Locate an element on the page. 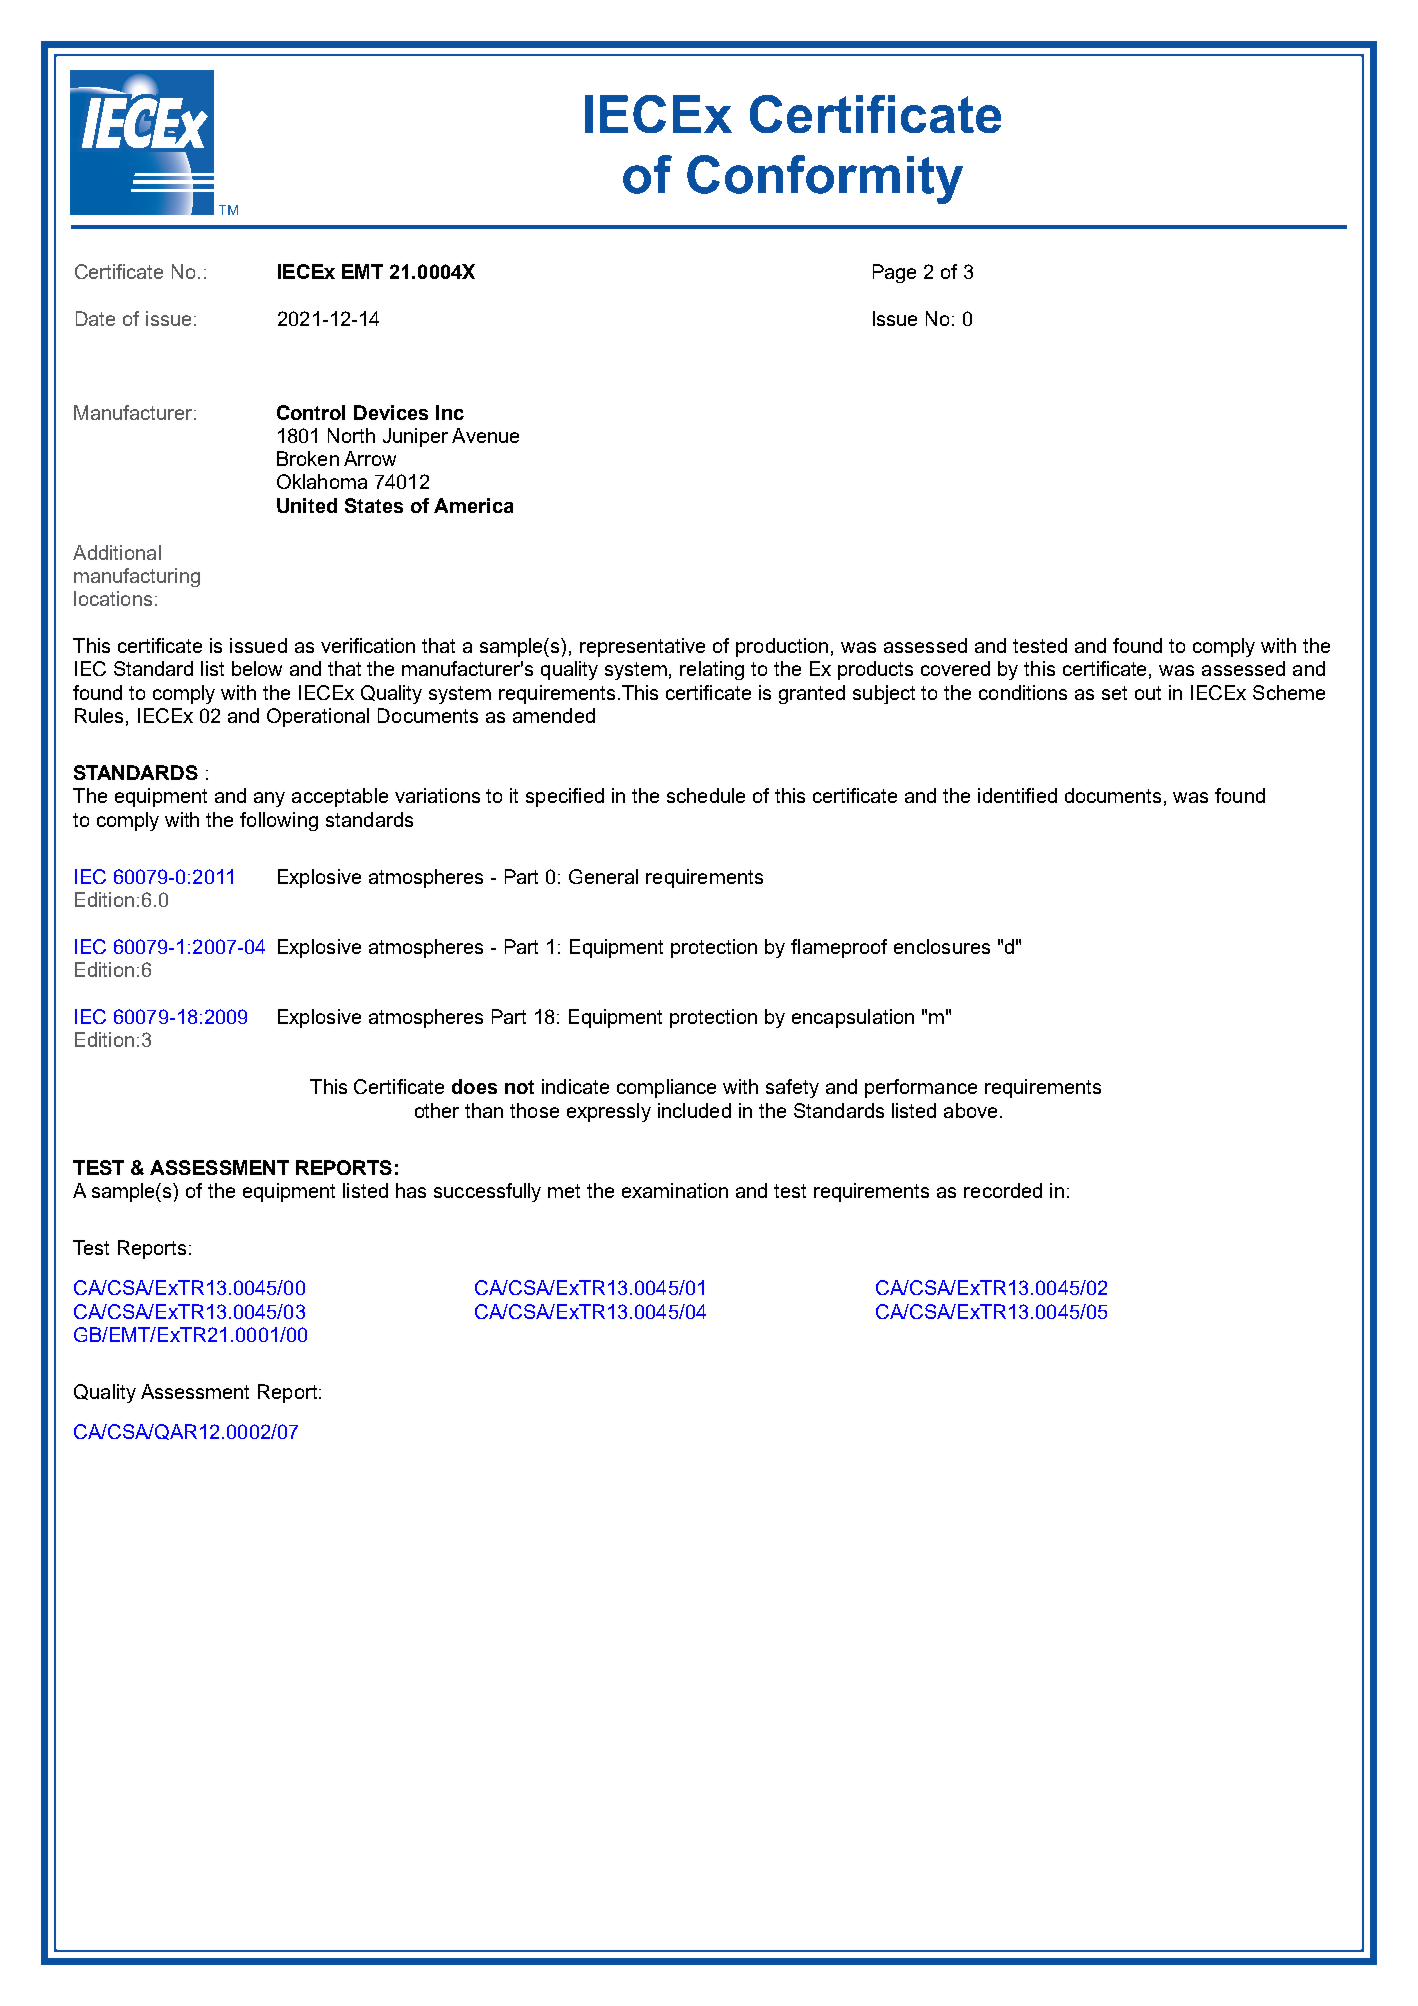 The width and height of the document is (1418, 2006). has is located at coordinates (411, 1190).
